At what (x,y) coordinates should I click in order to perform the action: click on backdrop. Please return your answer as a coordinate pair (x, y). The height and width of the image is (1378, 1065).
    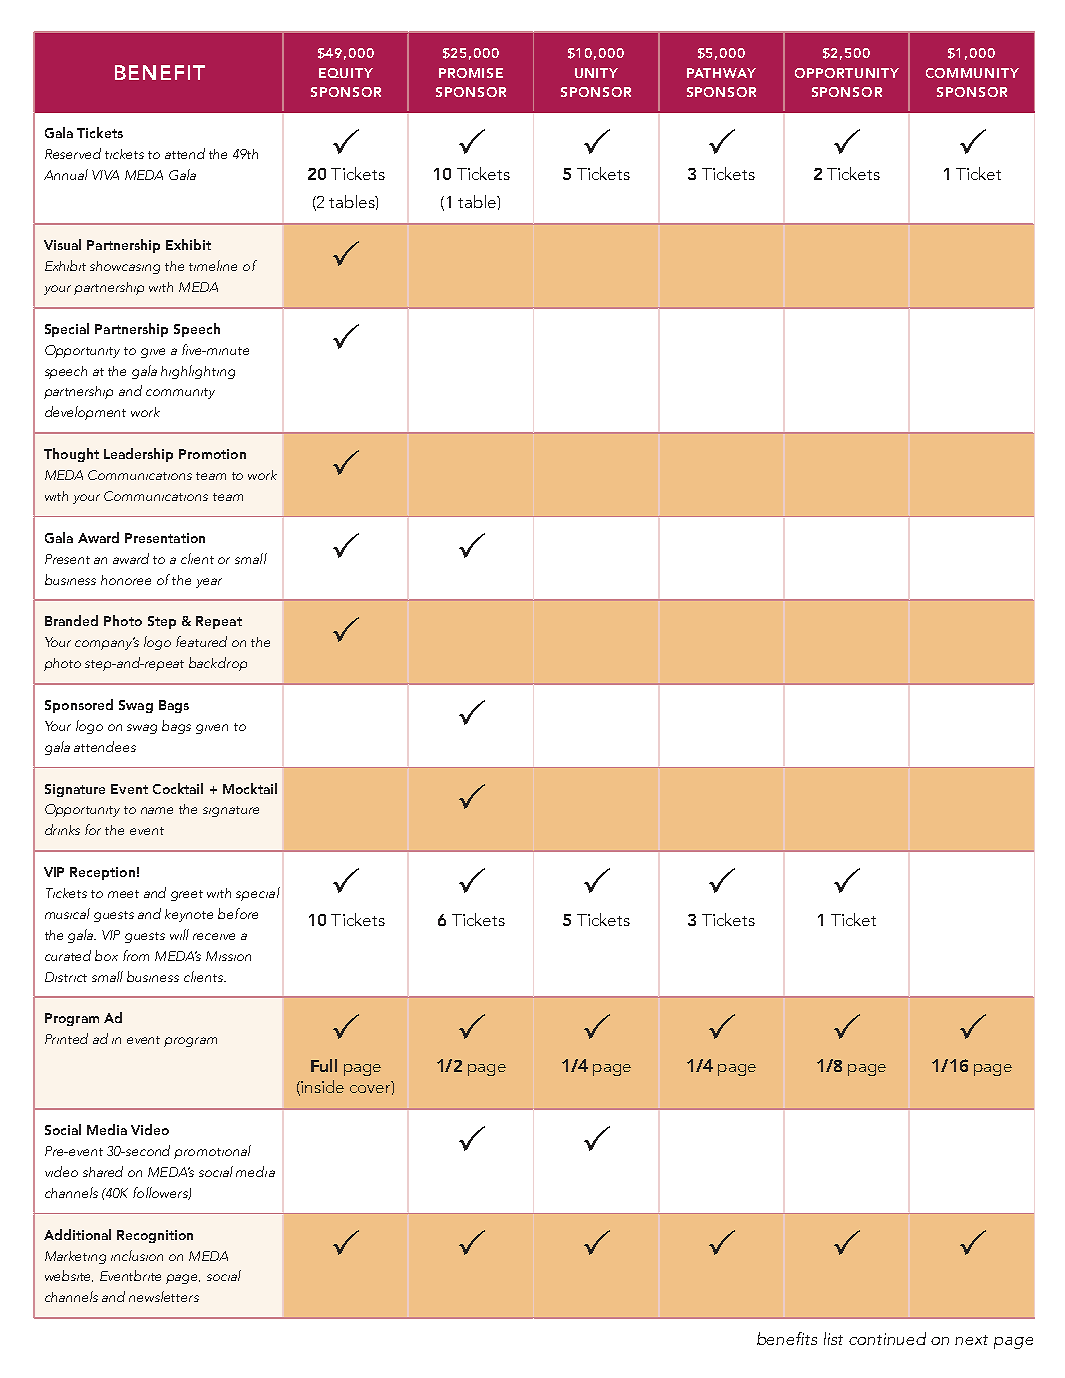
    Looking at the image, I should click on (218, 664).
